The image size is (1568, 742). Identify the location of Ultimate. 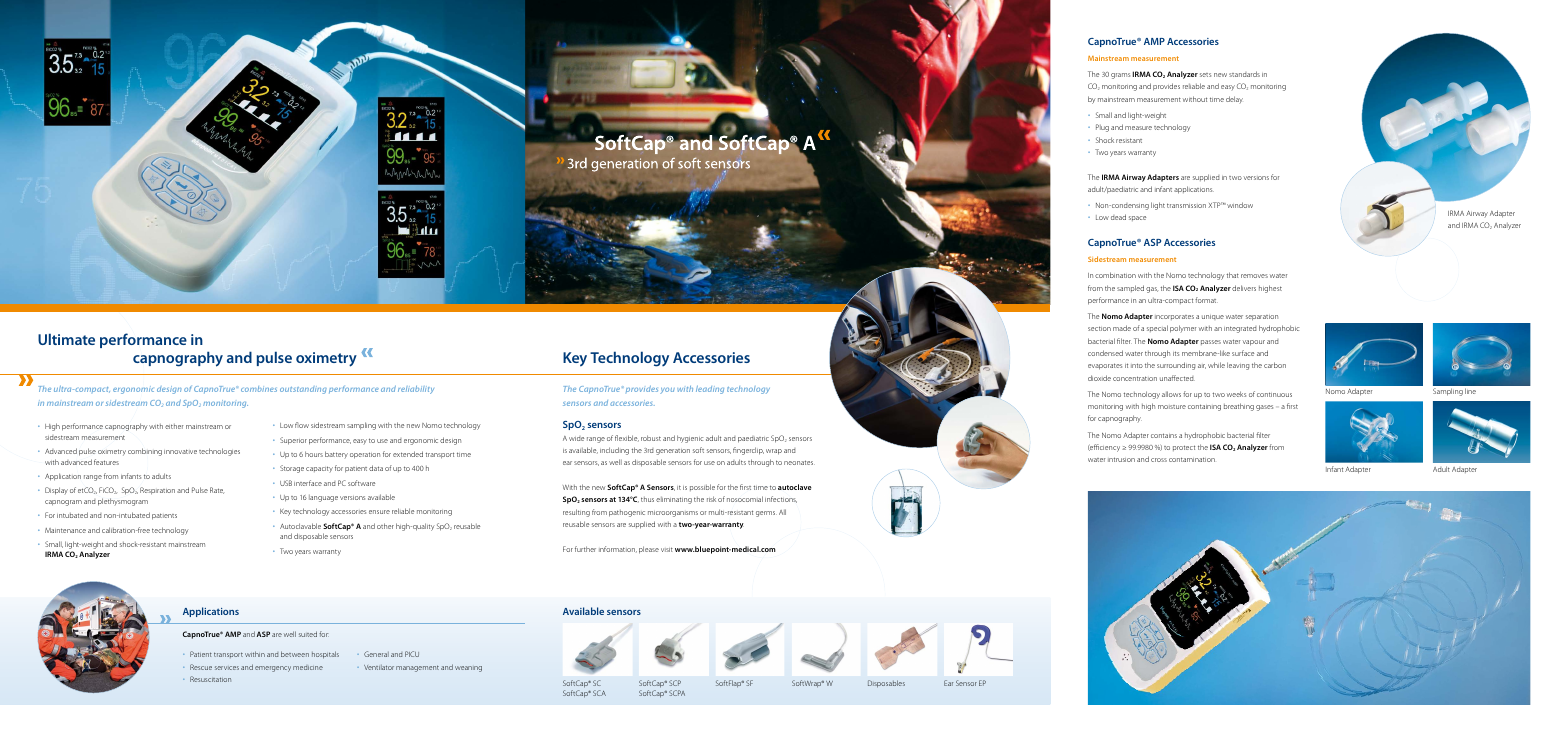
(66, 339).
